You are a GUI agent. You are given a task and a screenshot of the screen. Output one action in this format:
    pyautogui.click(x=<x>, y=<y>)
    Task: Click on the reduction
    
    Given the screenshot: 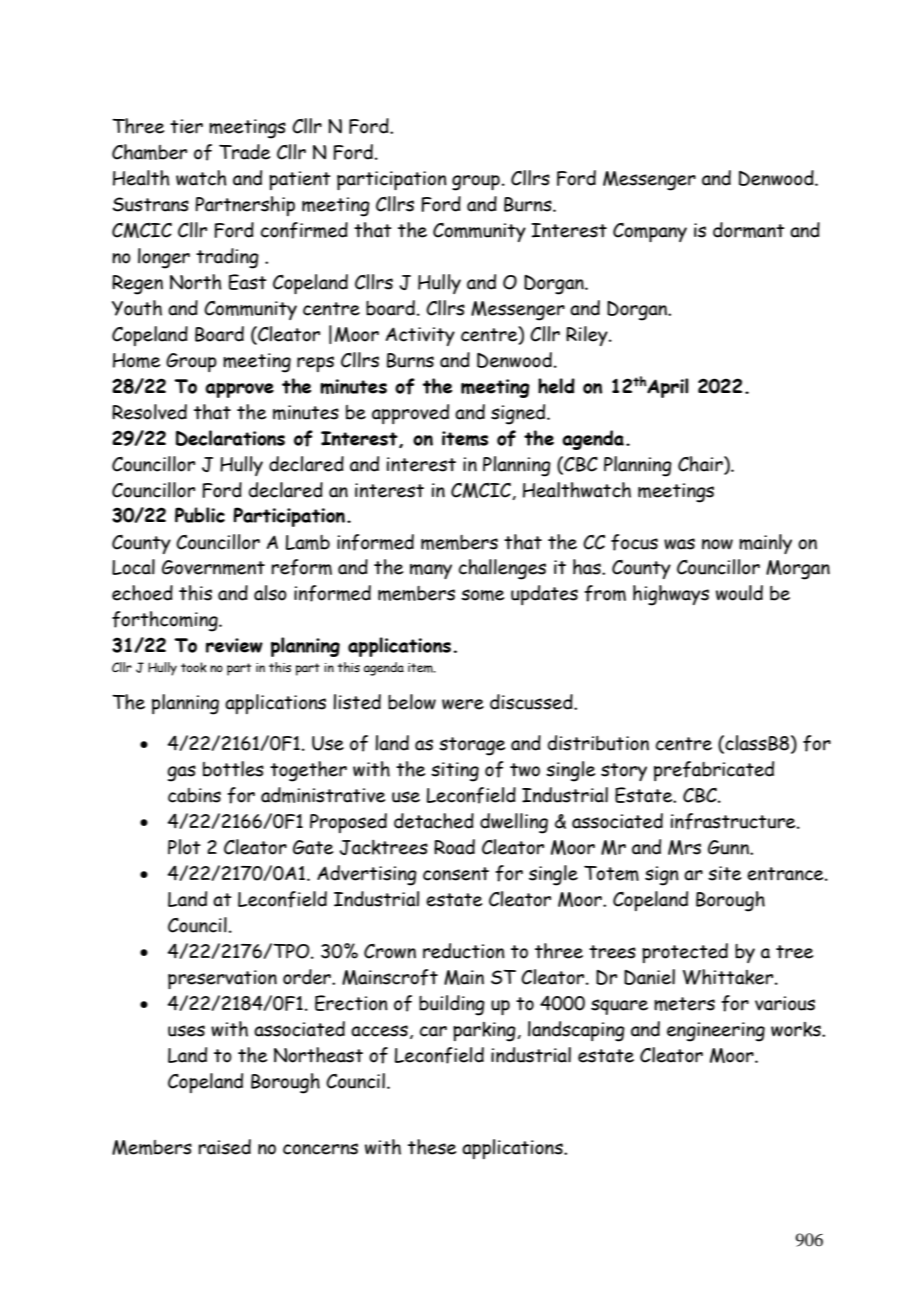 What is the action you would take?
    pyautogui.click(x=464, y=951)
